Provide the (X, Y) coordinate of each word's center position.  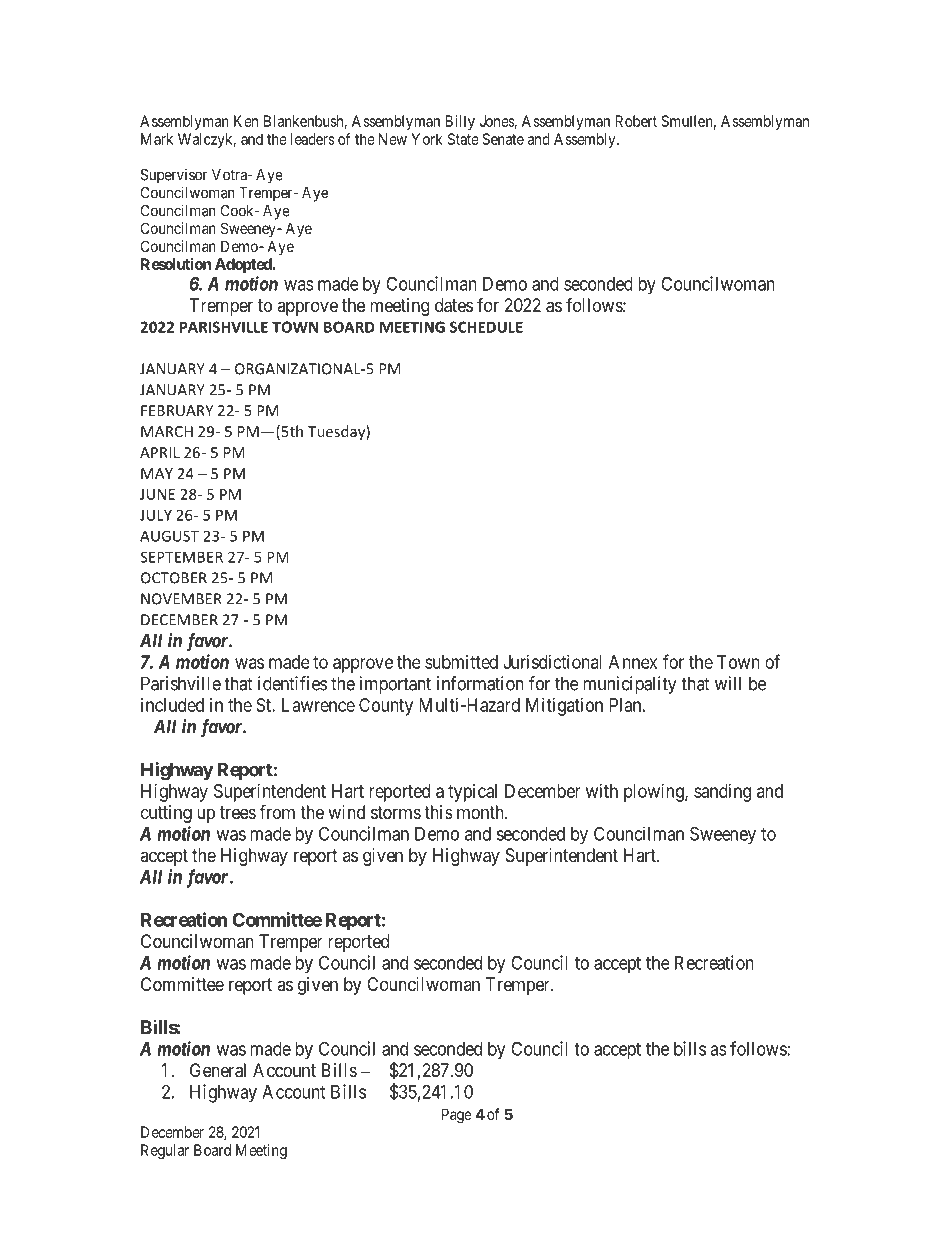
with (602, 791)
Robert (636, 121)
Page (457, 1116)
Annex (633, 662)
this (438, 812)
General (218, 1070)
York (427, 139)
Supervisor (174, 176)
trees (238, 812)
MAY (157, 473)
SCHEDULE (486, 327)
